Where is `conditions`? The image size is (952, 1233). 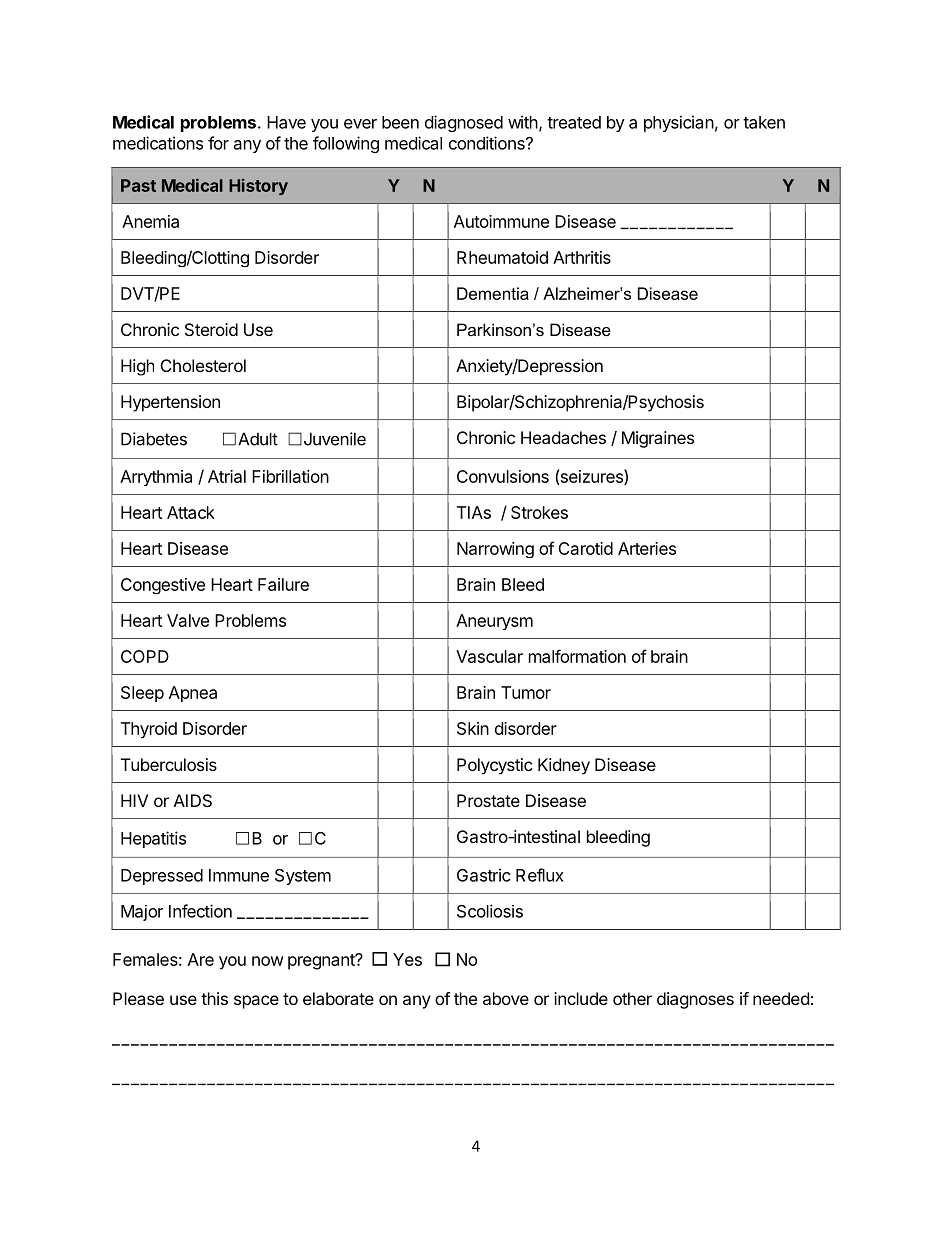
conditions is located at coordinates (488, 143).
